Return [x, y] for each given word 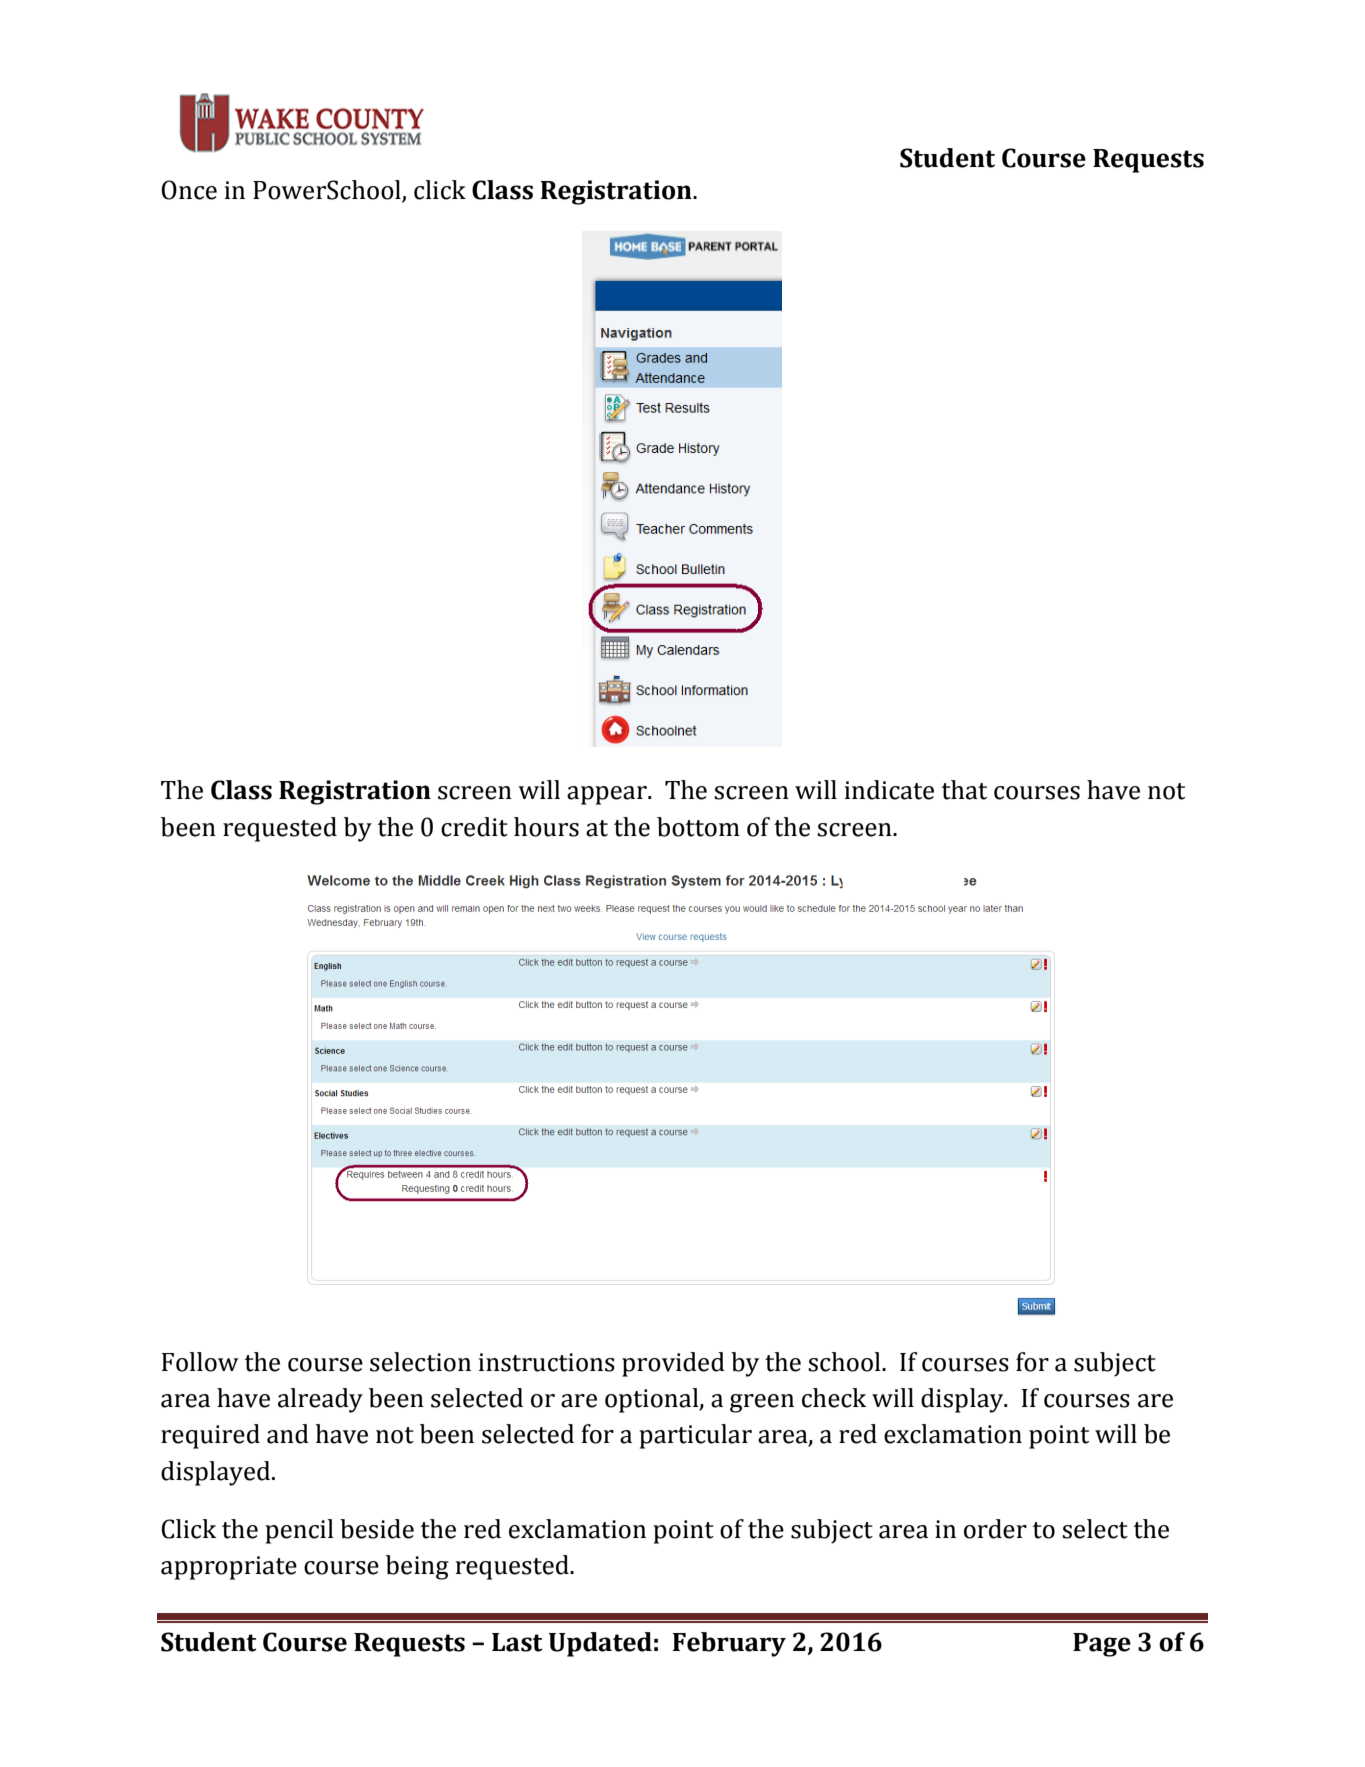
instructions [547, 1362]
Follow [200, 1362]
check [834, 1398]
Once [189, 190]
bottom [698, 827]
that [964, 790]
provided [673, 1364]
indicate [889, 790]
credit [474, 827]
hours [546, 827]
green [762, 1403]
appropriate [229, 1568]
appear [608, 795]
